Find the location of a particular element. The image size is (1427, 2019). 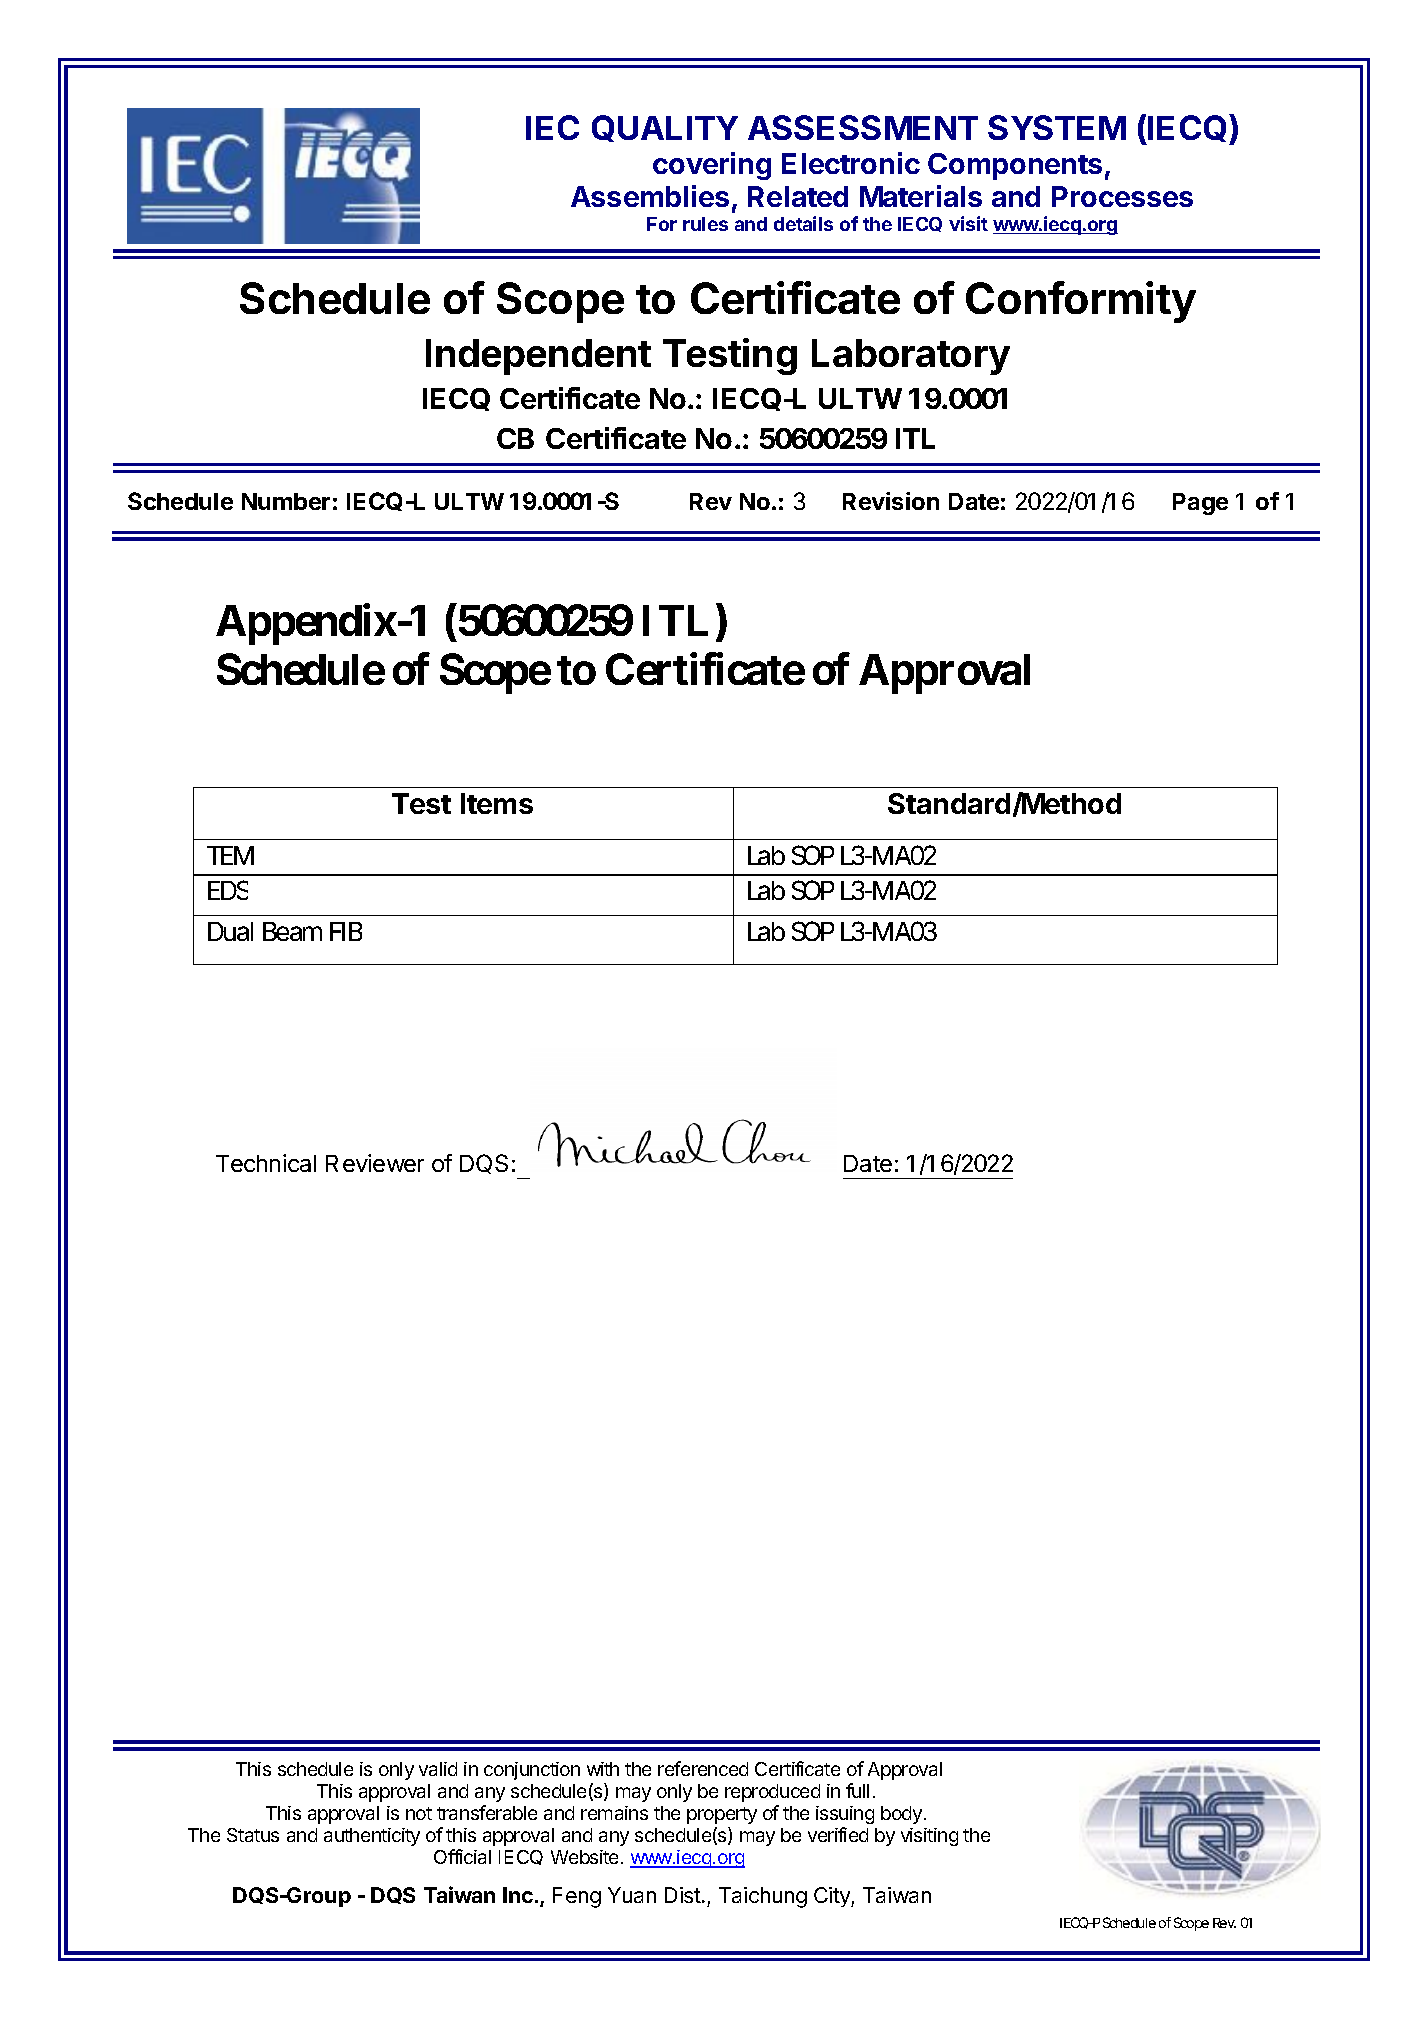

Processes is located at coordinates (1122, 196).
